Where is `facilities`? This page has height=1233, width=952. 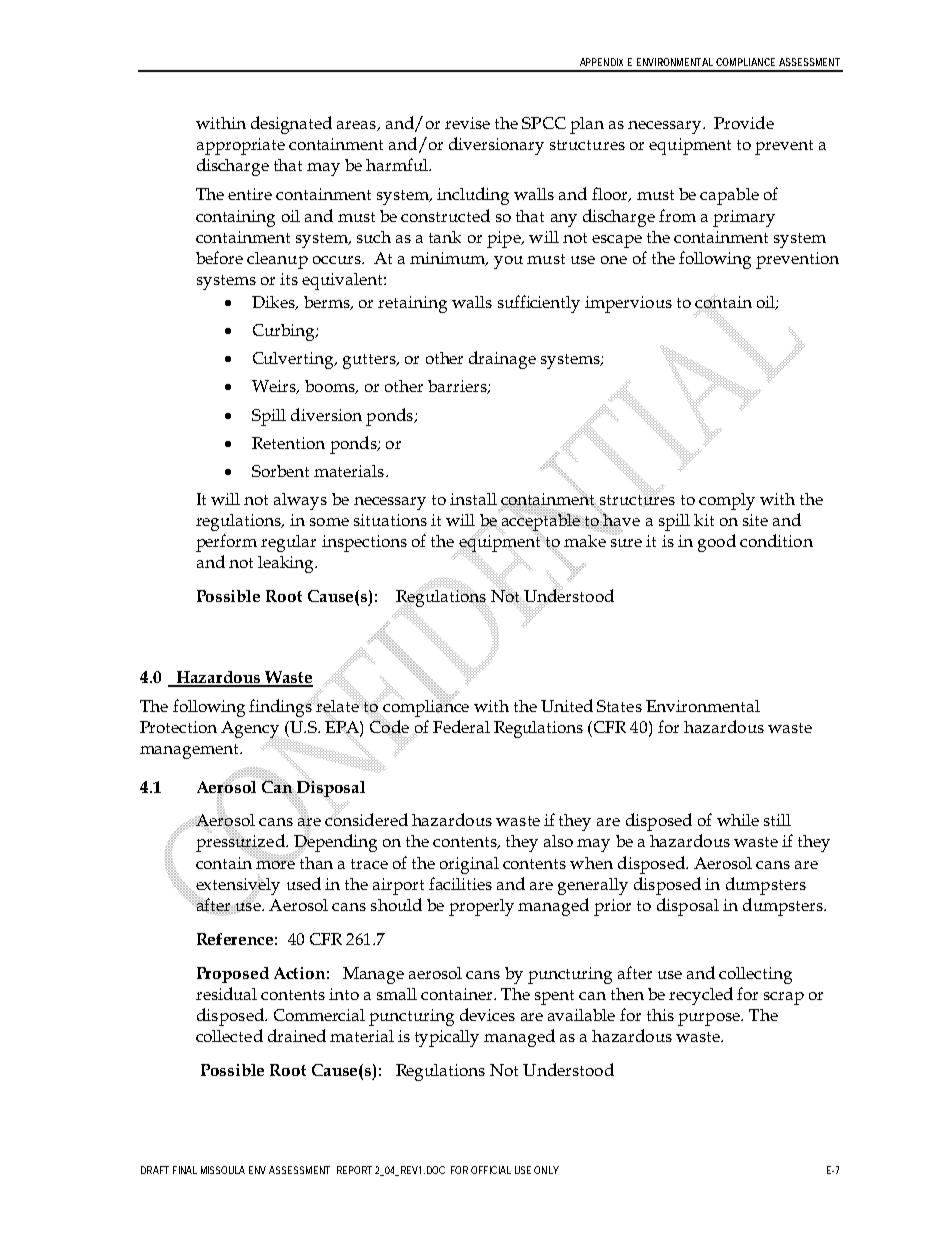 facilities is located at coordinates (460, 883).
